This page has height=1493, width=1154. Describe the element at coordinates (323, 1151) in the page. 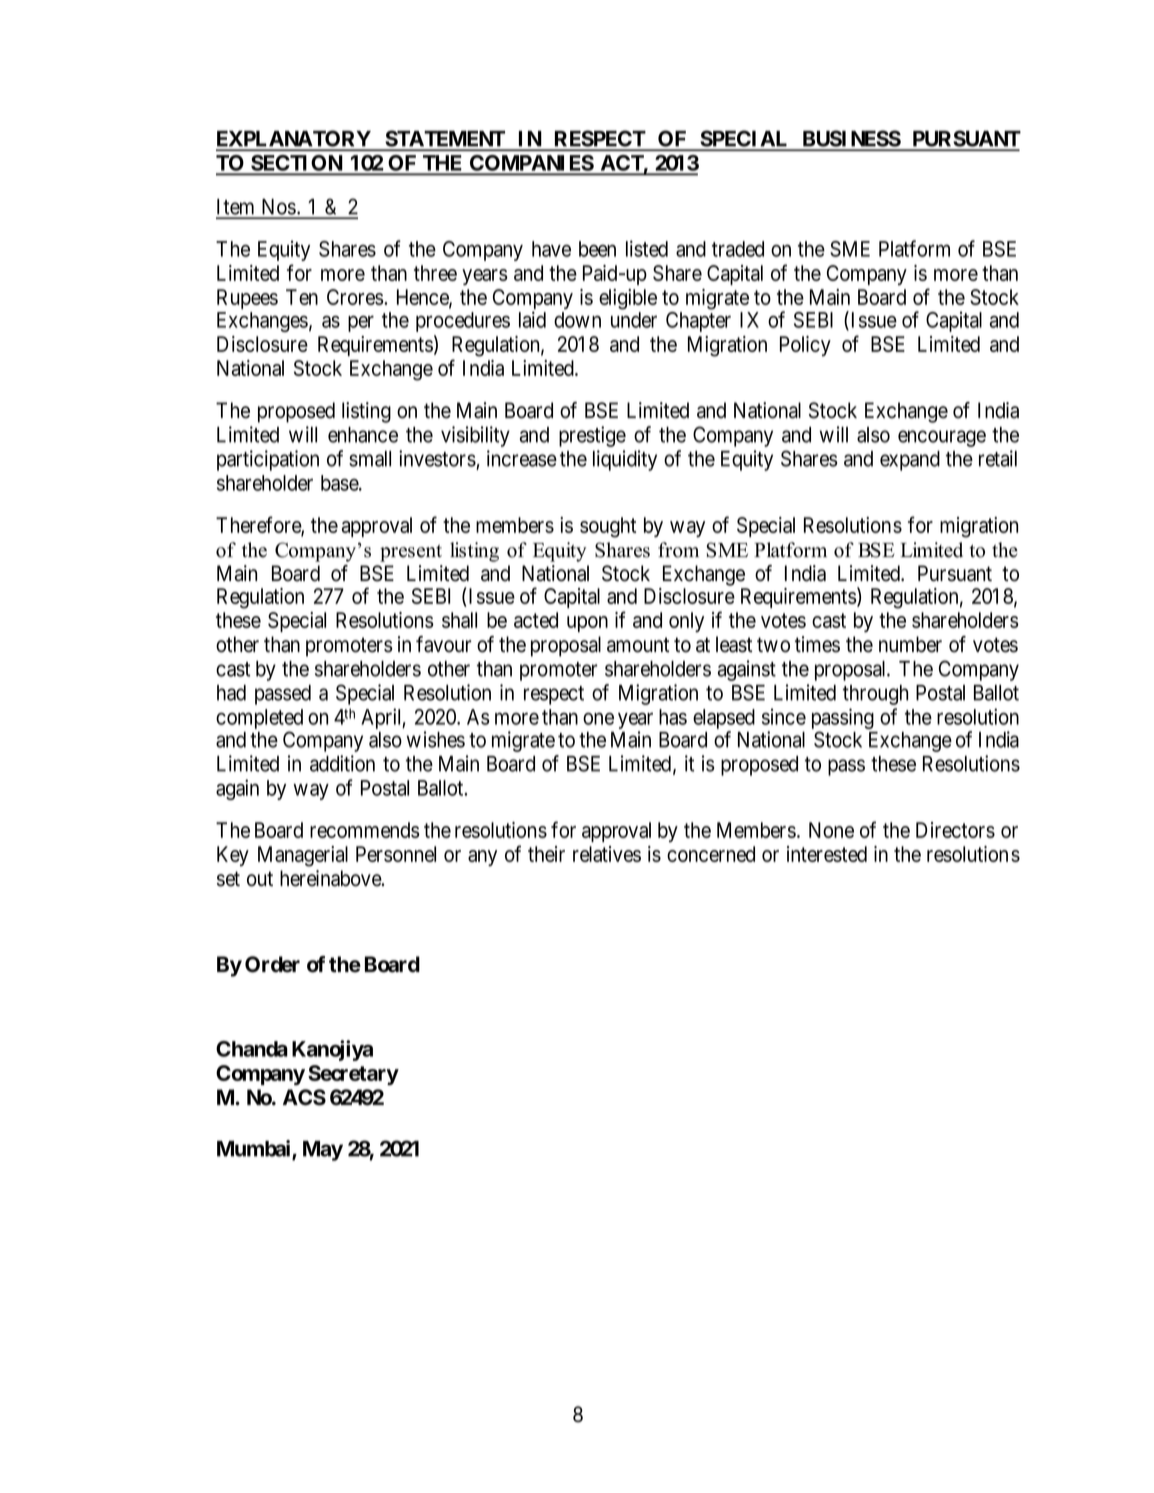

I see `May` at that location.
